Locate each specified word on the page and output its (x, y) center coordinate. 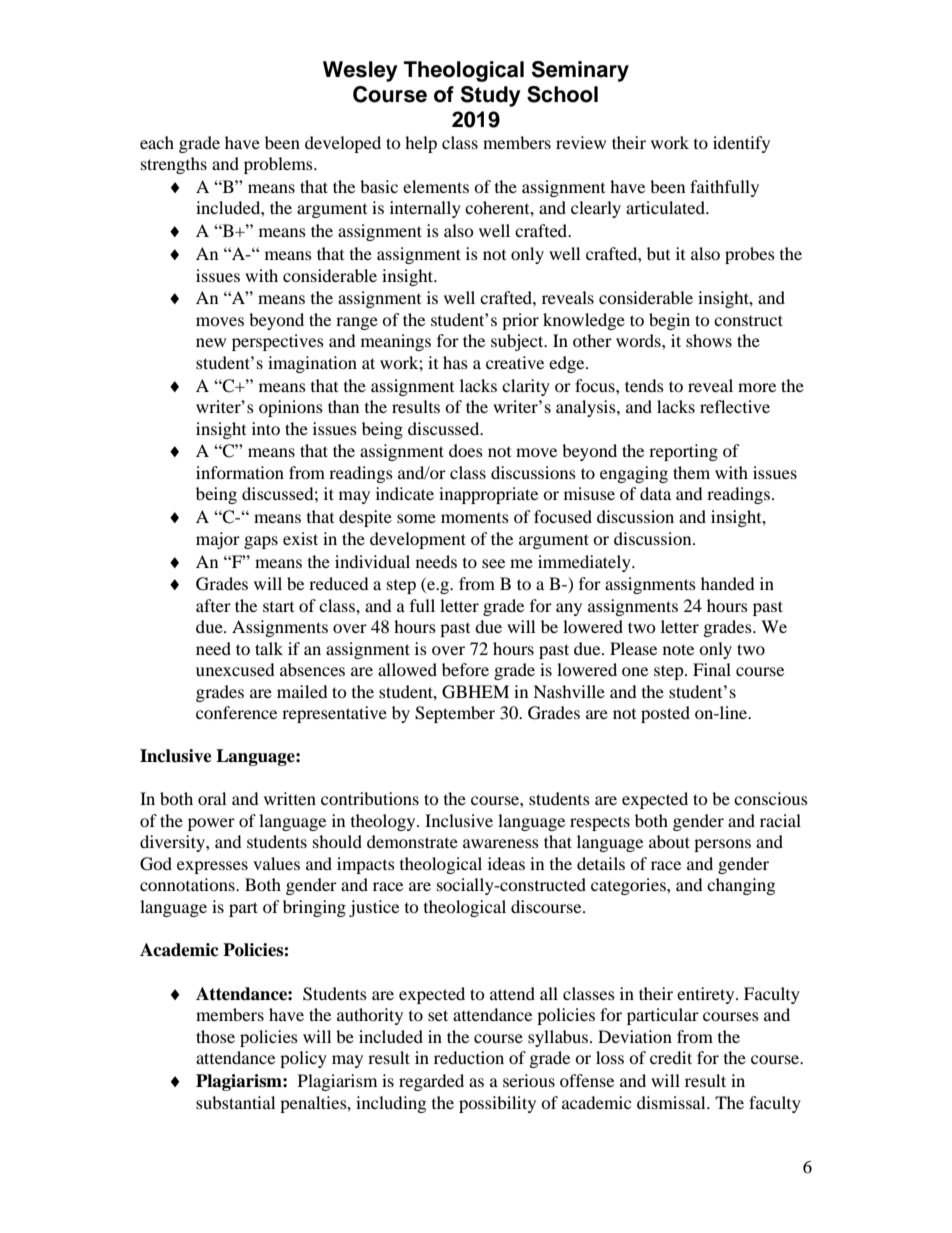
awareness (501, 843)
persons (722, 845)
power (211, 824)
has (455, 362)
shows (709, 340)
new (211, 342)
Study (491, 96)
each (157, 142)
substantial (235, 1102)
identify (741, 144)
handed (728, 583)
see (493, 563)
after (213, 605)
